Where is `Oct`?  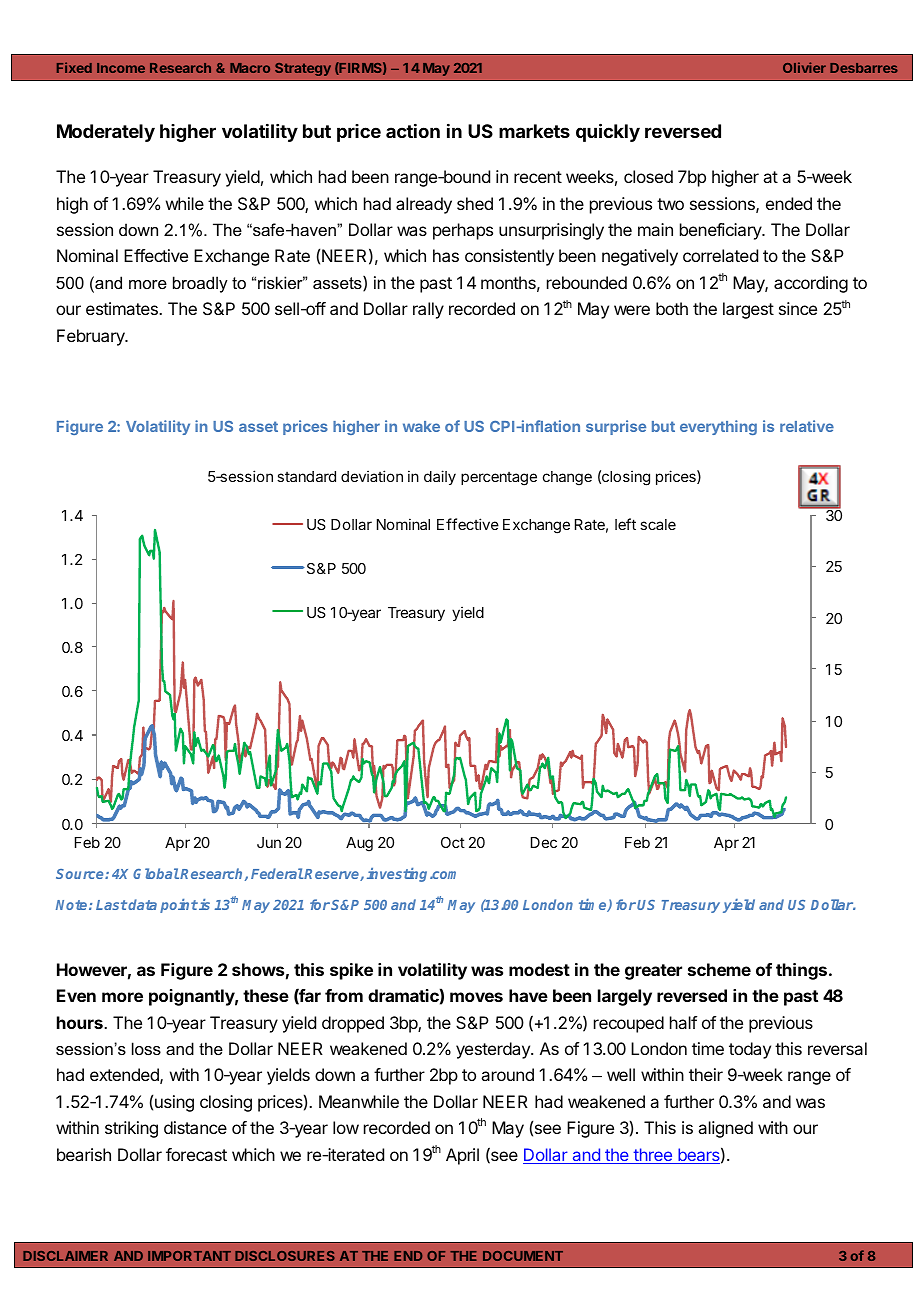
Oct is located at coordinates (453, 842).
